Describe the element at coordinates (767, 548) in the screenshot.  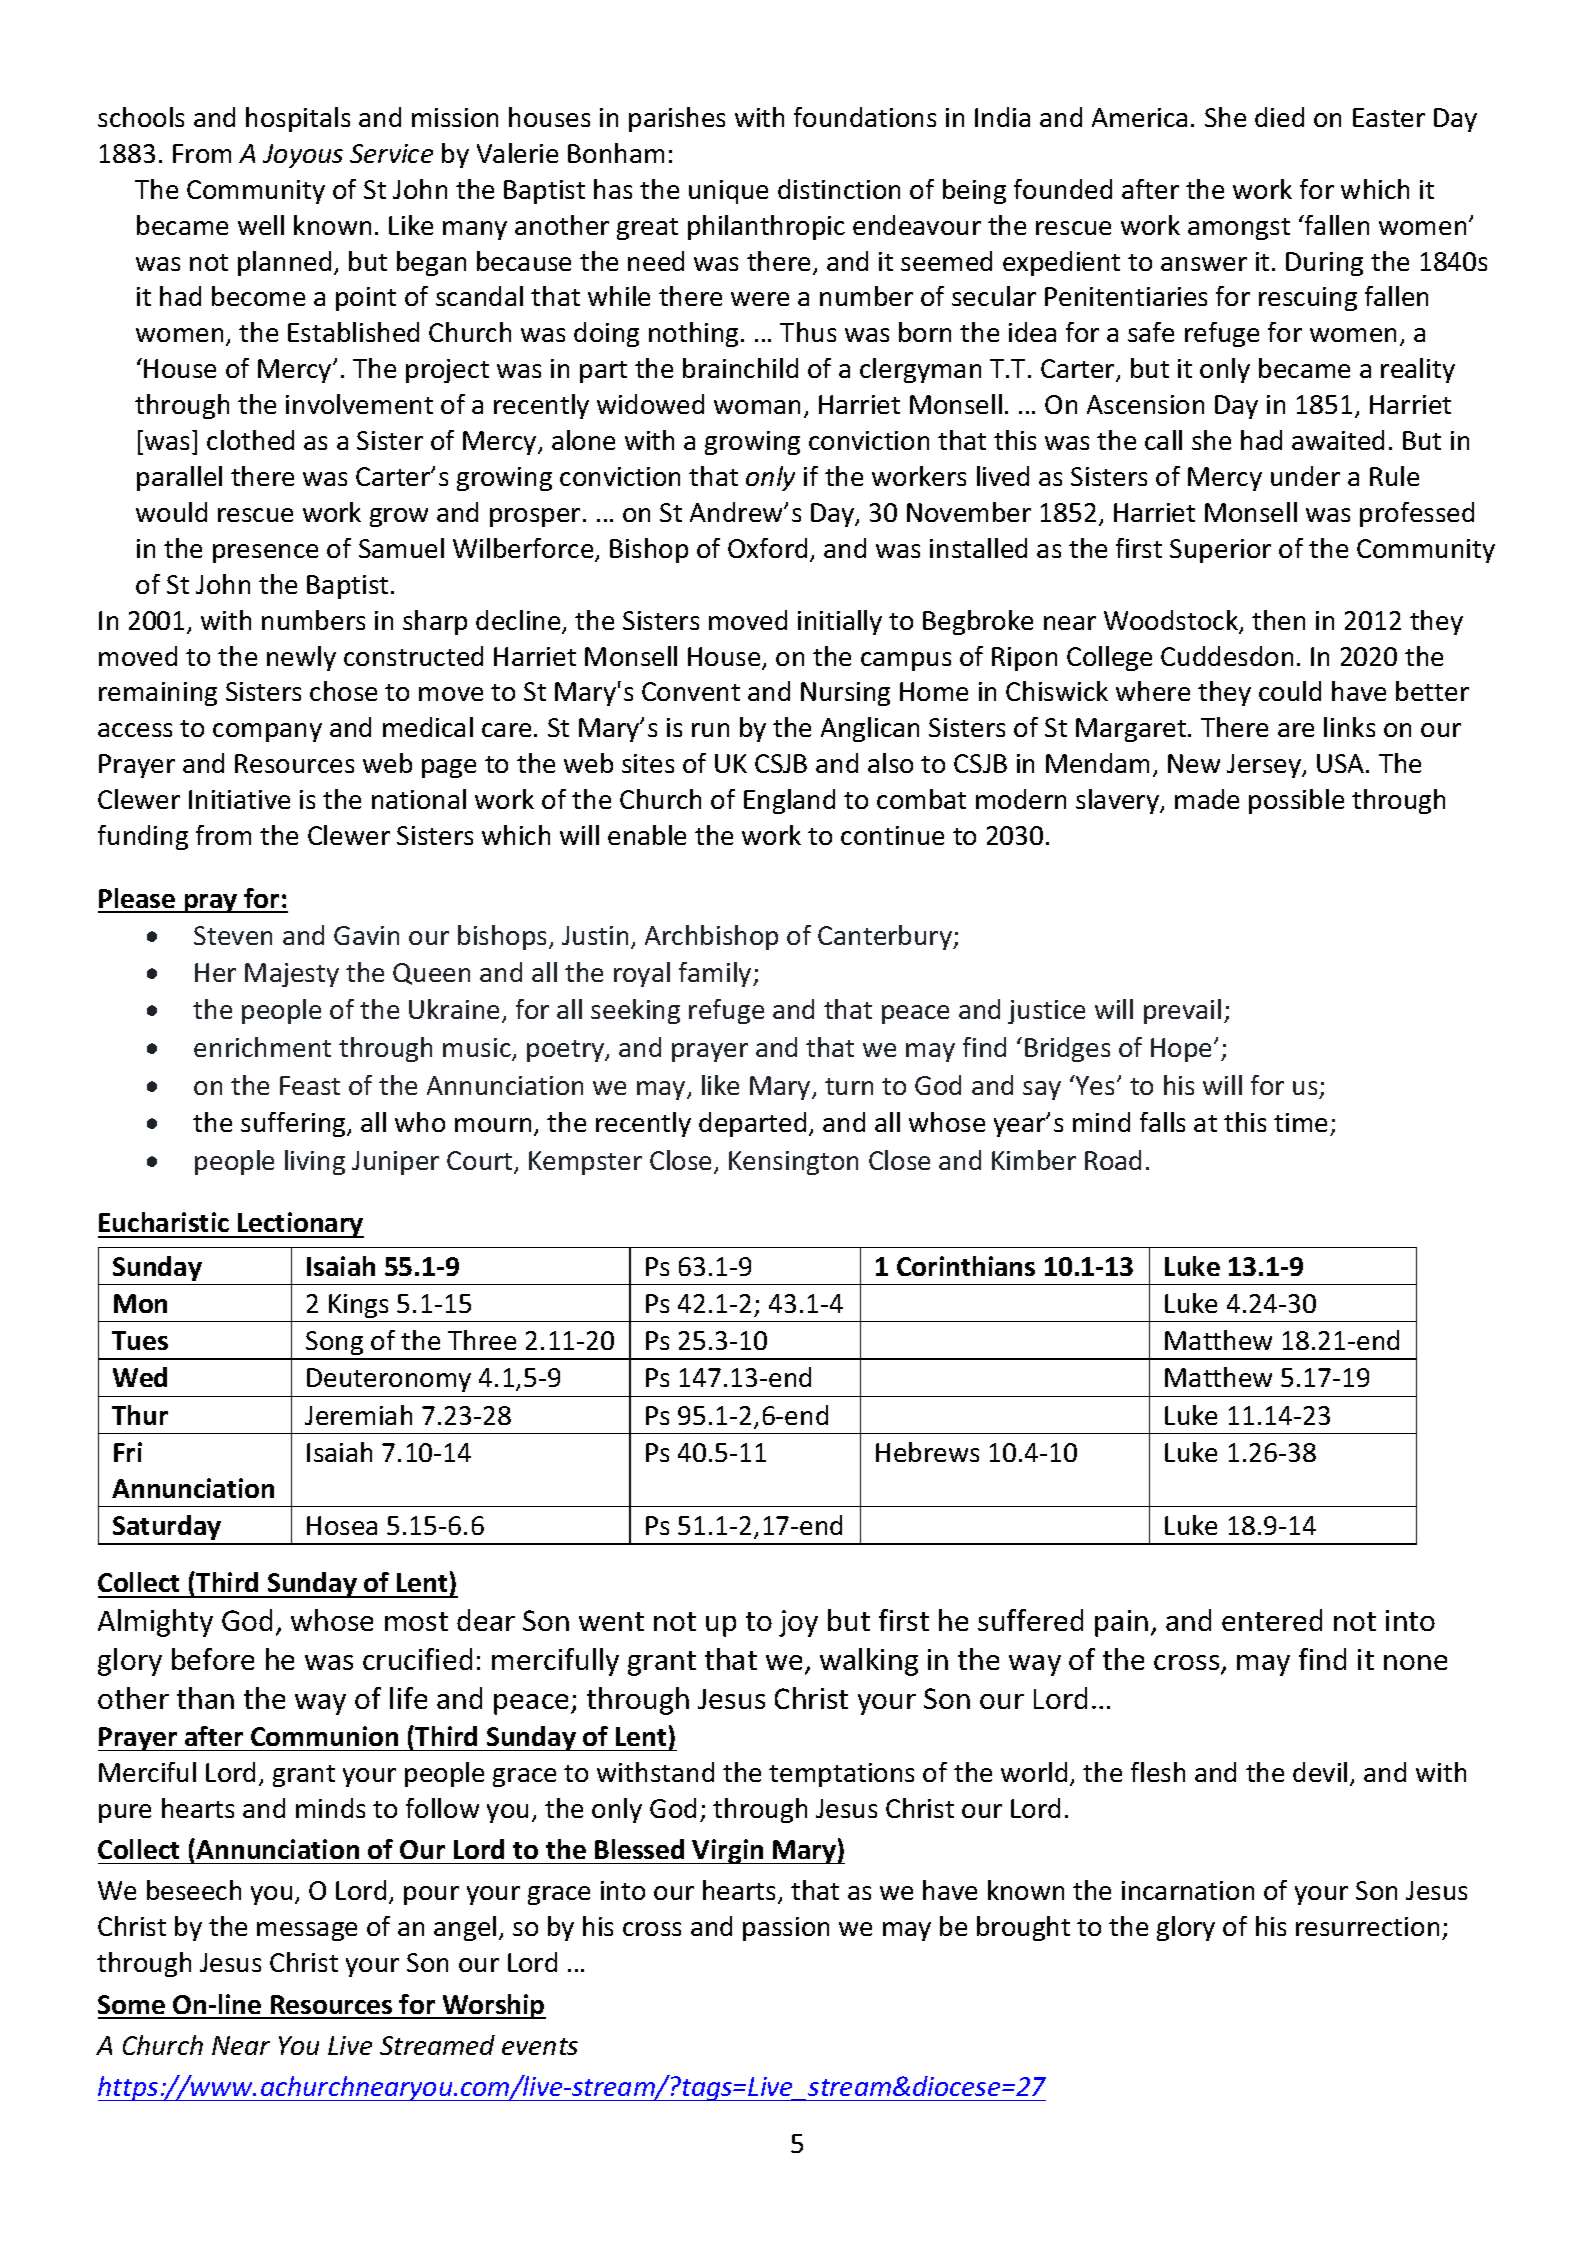
I see `Oxford` at that location.
